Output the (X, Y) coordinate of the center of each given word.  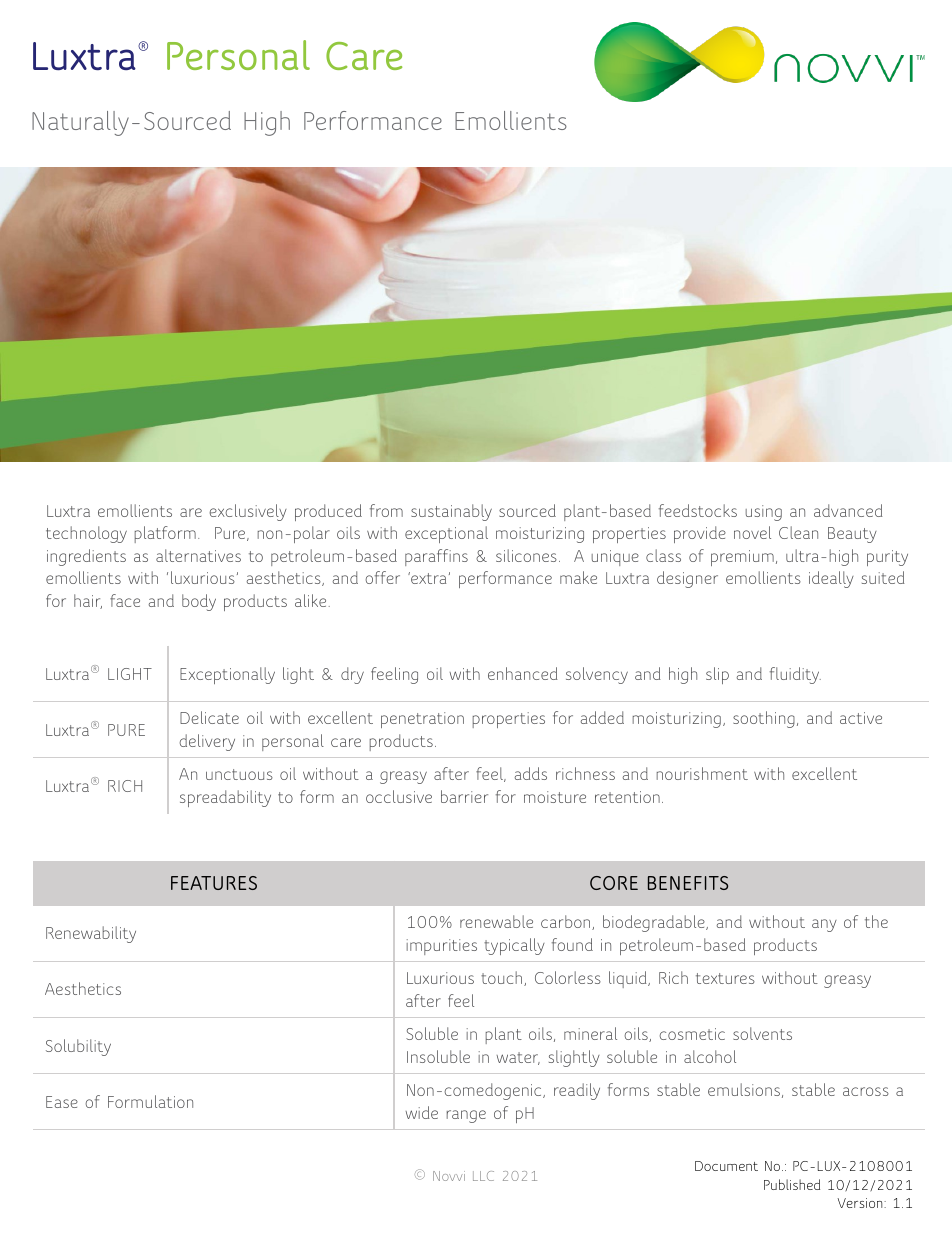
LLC (483, 1176)
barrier (464, 796)
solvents (762, 1033)
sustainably (451, 512)
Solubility (78, 1047)
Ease (62, 1102)
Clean (798, 532)
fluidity (795, 675)
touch (503, 978)
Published (792, 1184)
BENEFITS (688, 883)
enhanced (523, 673)
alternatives (198, 555)
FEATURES (214, 883)
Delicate (209, 717)
